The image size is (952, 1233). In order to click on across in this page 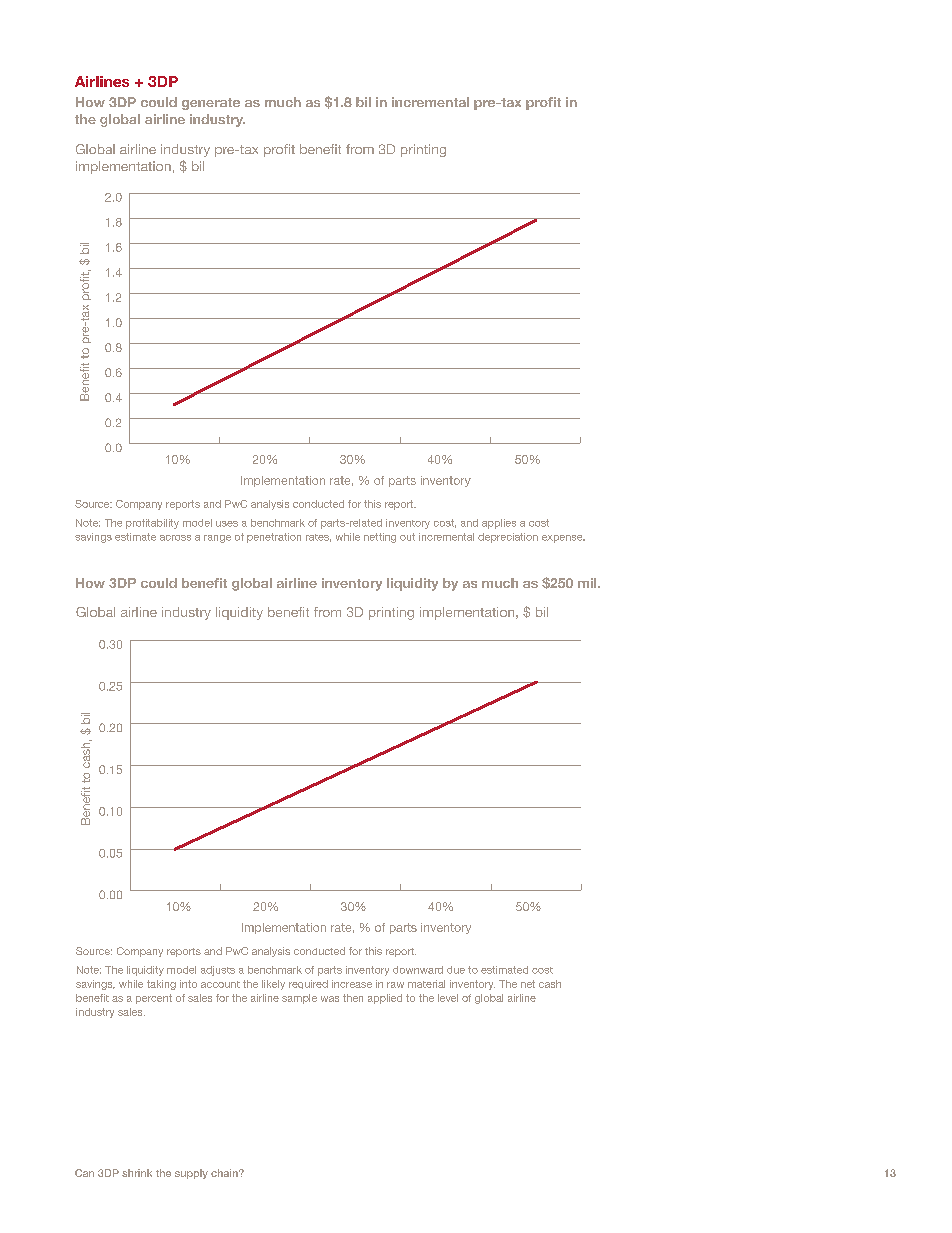, I will do `click(175, 538)`.
